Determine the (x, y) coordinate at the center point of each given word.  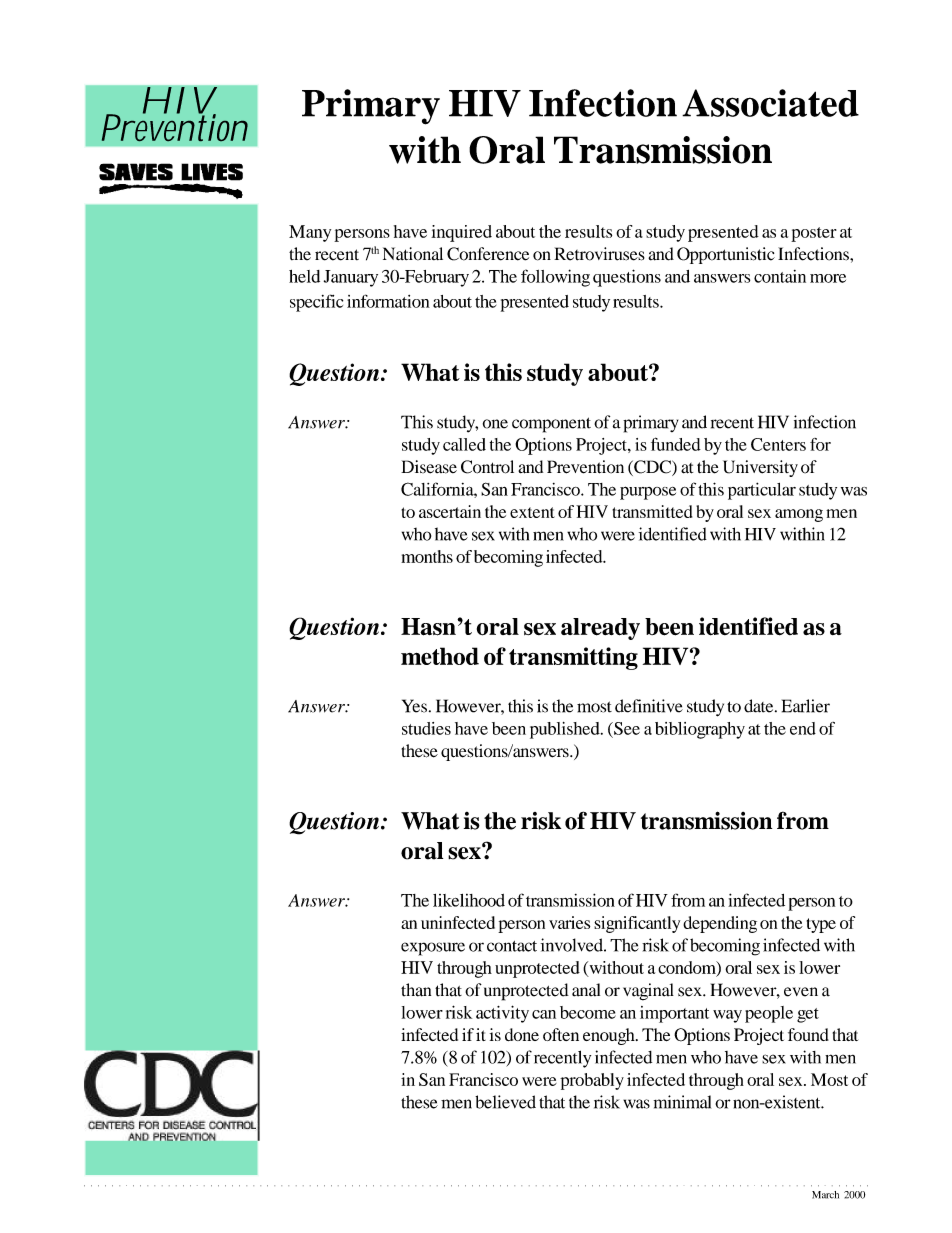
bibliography (700, 730)
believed (505, 1102)
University (760, 468)
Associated (770, 103)
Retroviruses (599, 254)
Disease (429, 467)
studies (426, 728)
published (566, 730)
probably (592, 1081)
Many (310, 233)
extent (532, 512)
